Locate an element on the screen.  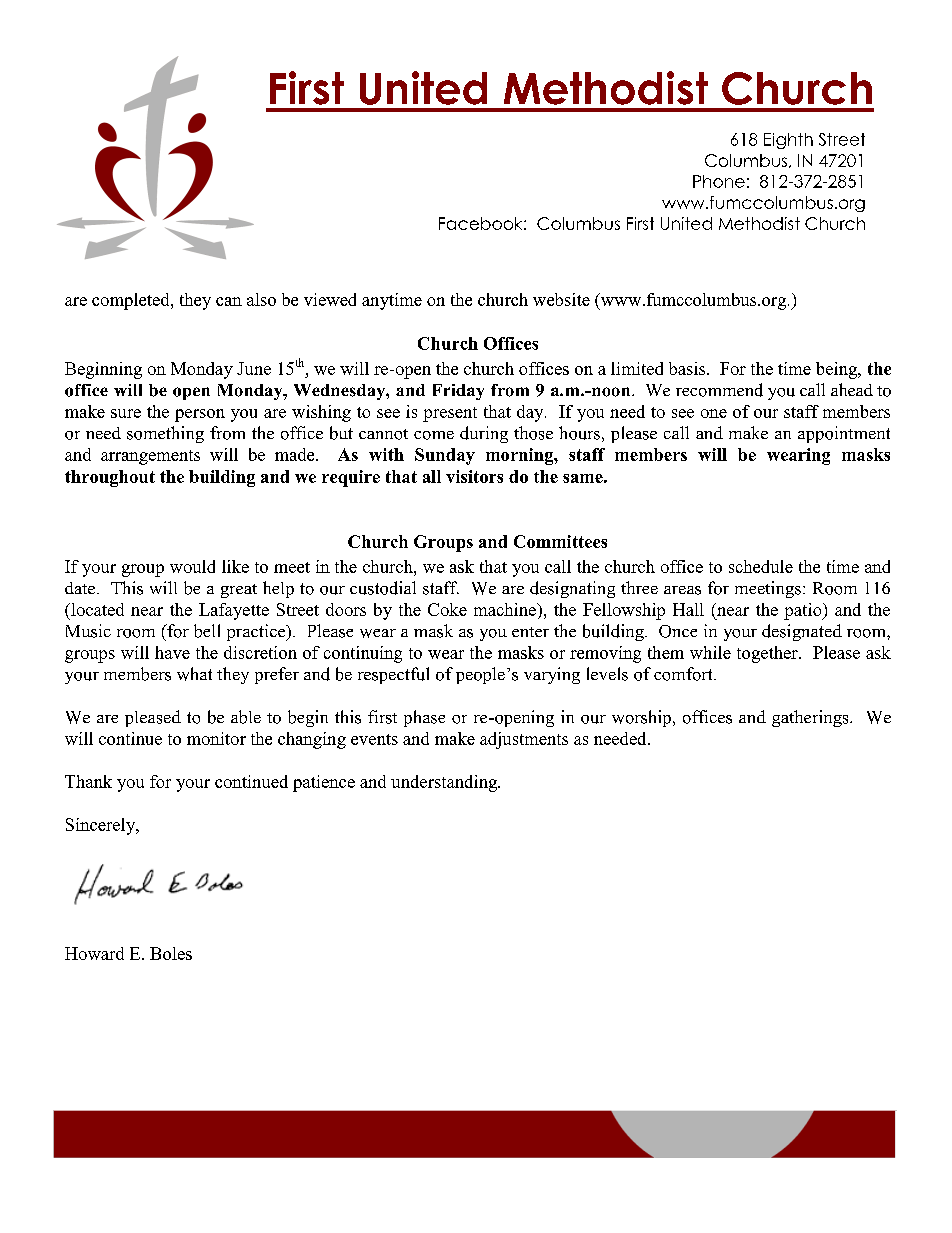
schedule is located at coordinates (761, 566).
